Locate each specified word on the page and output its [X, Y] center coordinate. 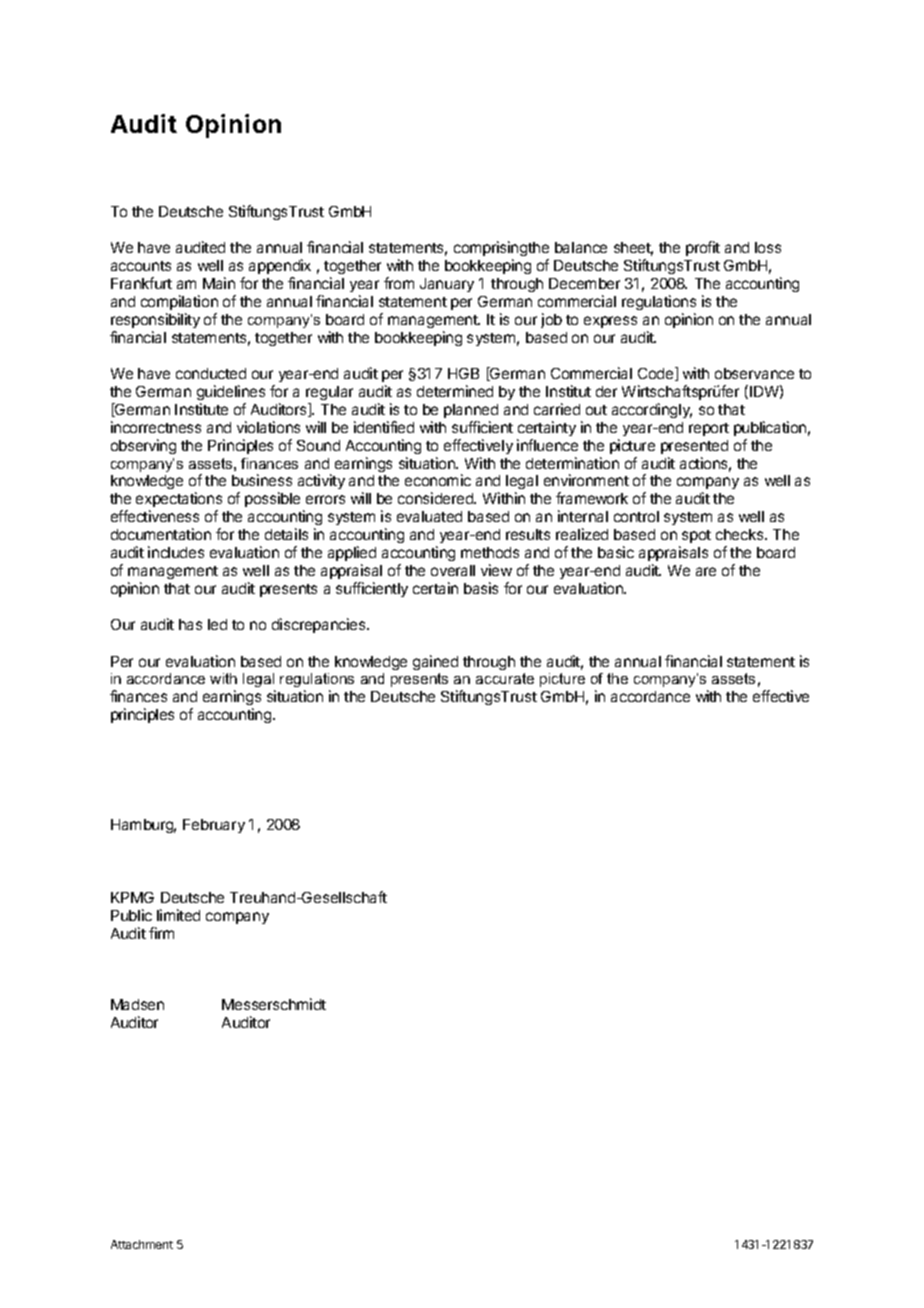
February [214, 826]
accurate [505, 678]
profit [703, 248]
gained [435, 662]
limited [178, 915]
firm [161, 933]
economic [438, 480]
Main [219, 283]
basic [616, 552]
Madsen [137, 1004]
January [447, 285]
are [706, 571]
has [190, 624]
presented [694, 447]
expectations [179, 501]
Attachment [142, 1244]
